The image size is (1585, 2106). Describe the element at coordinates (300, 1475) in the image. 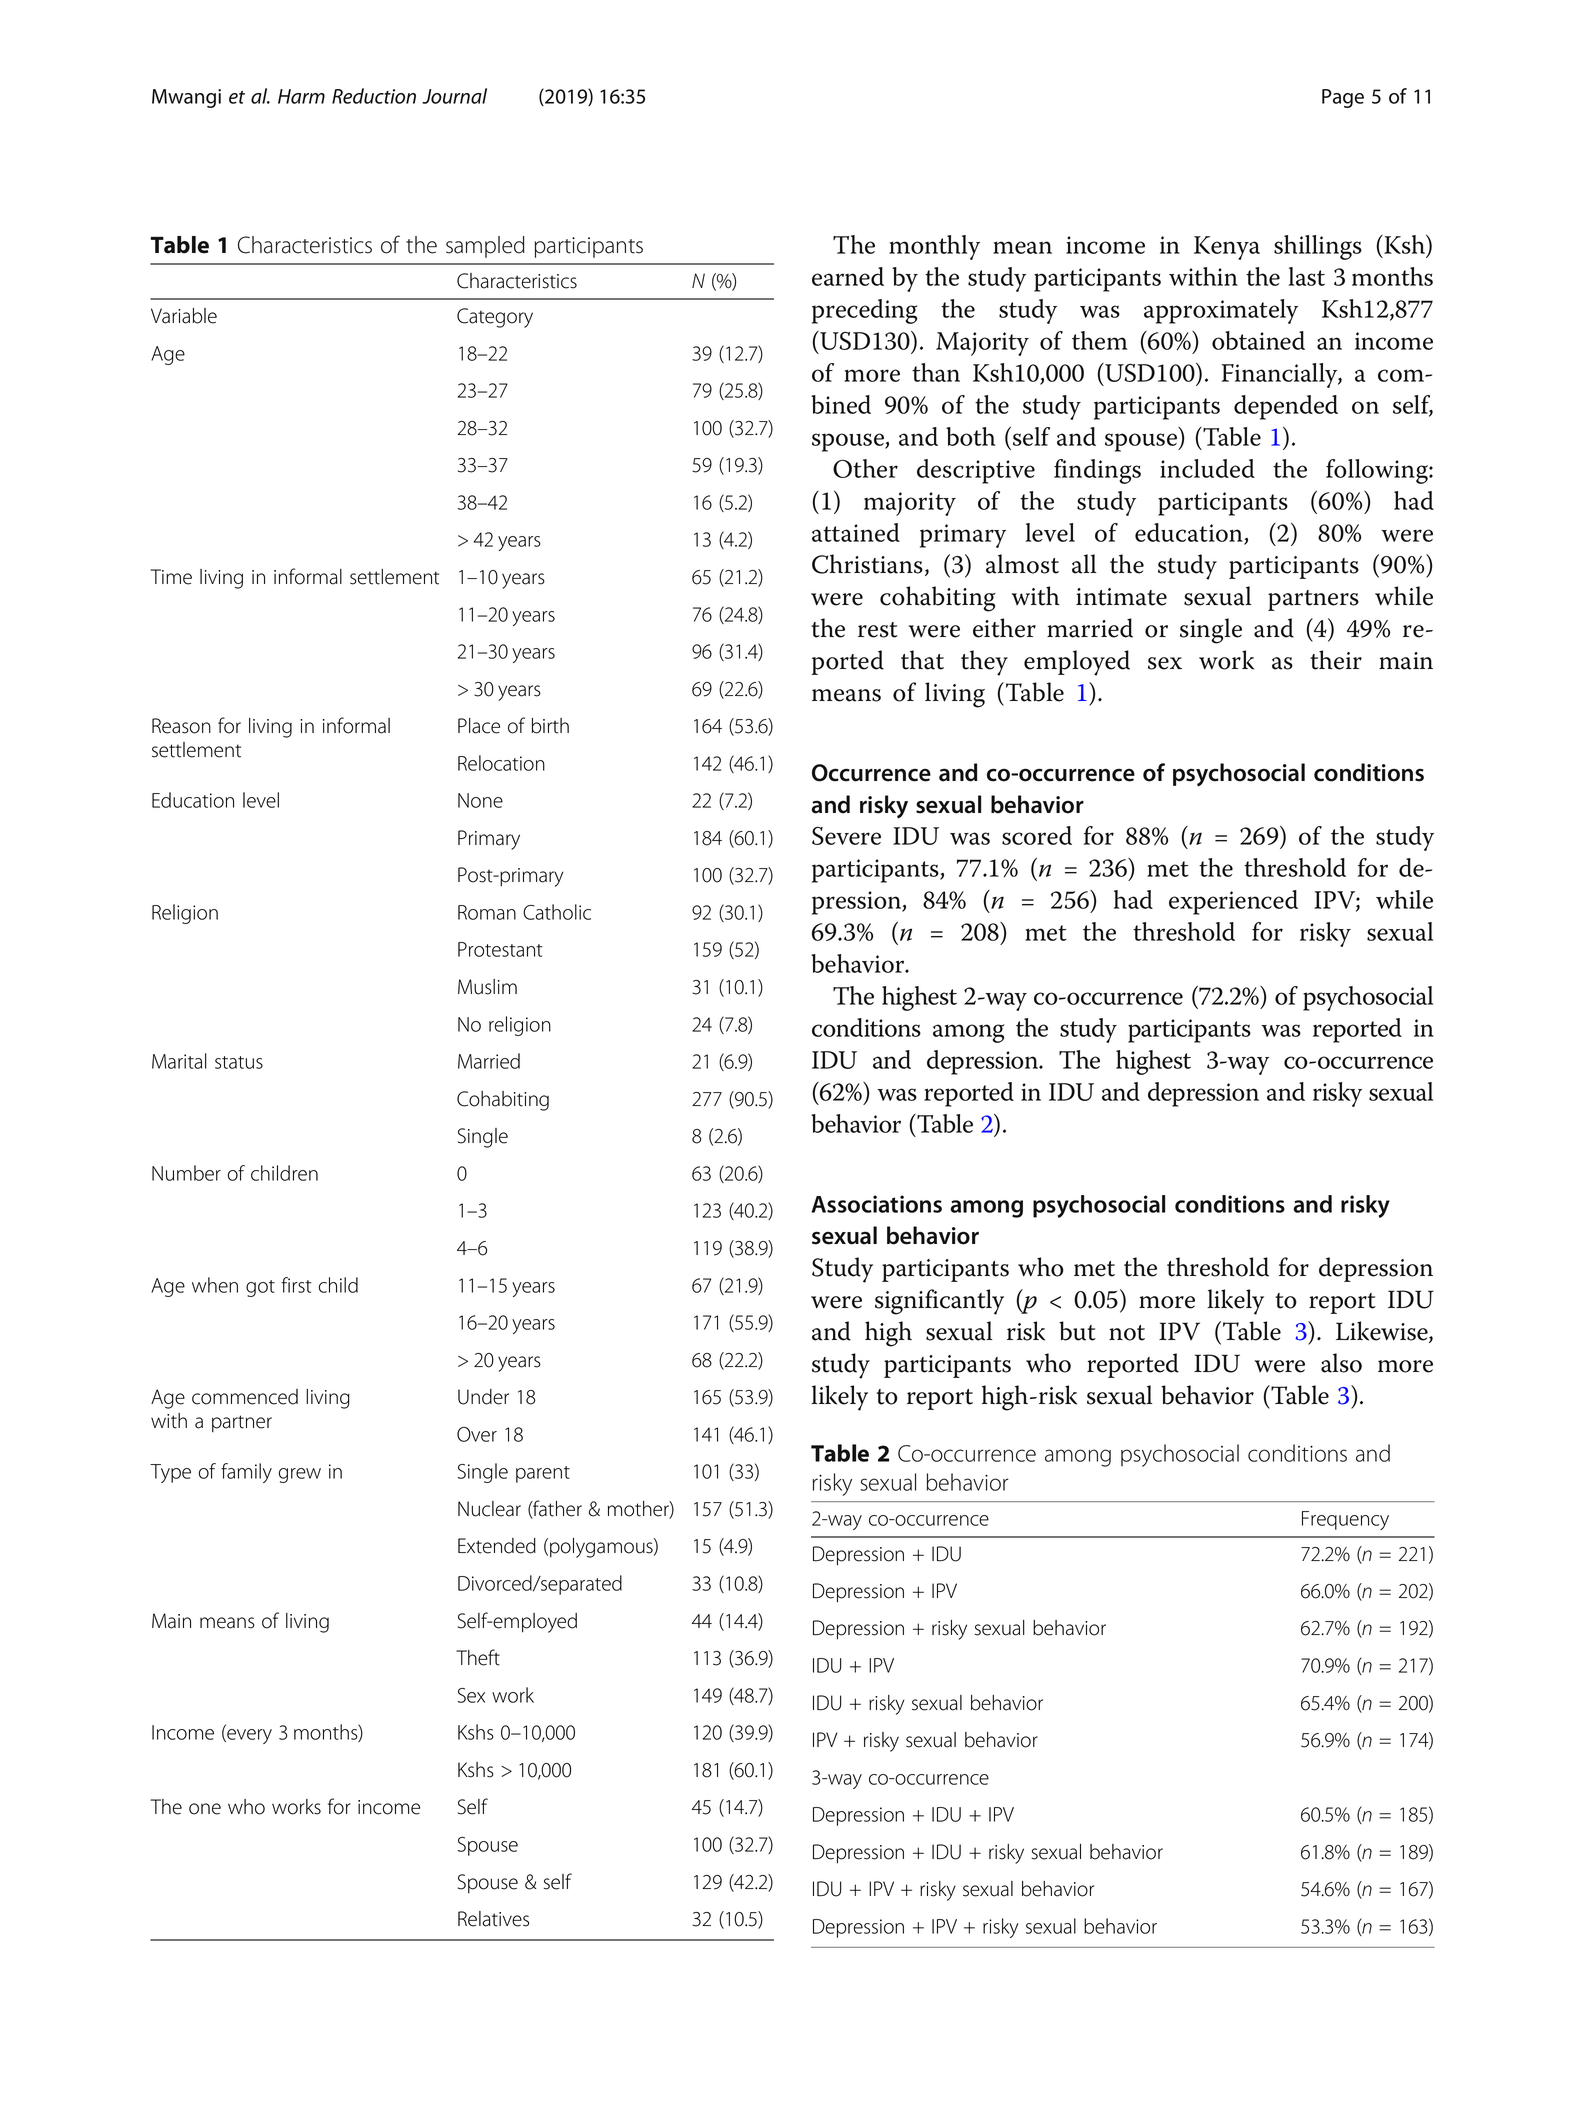

I see `grew` at that location.
